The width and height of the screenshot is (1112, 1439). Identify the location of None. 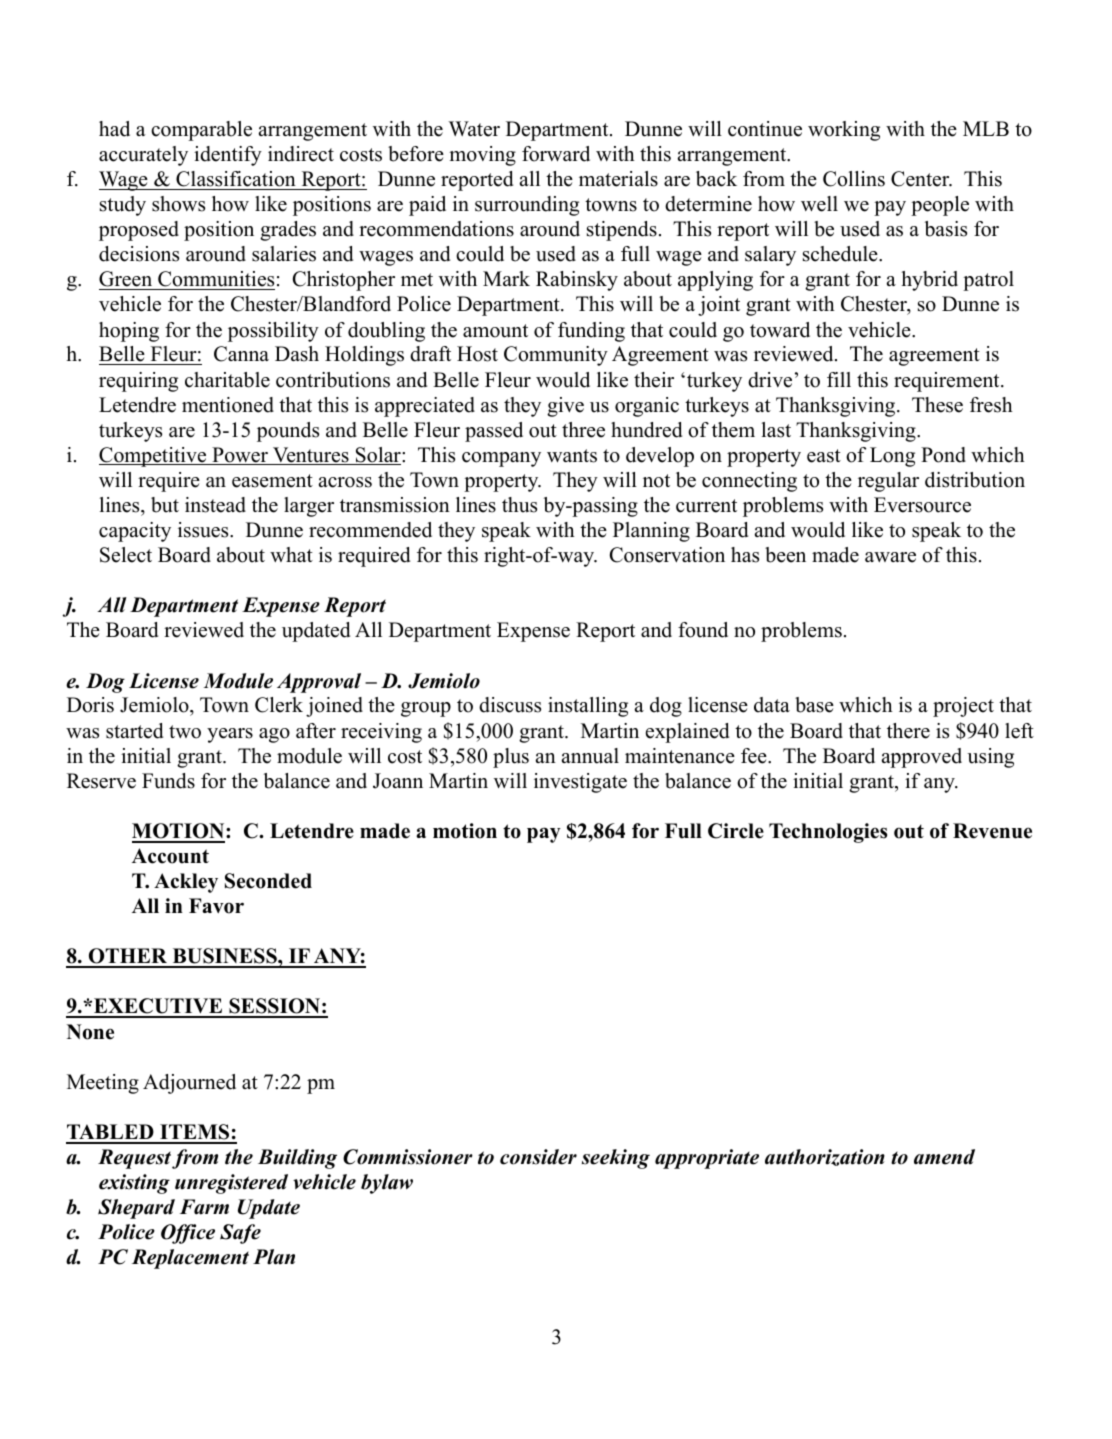
(90, 1032).
